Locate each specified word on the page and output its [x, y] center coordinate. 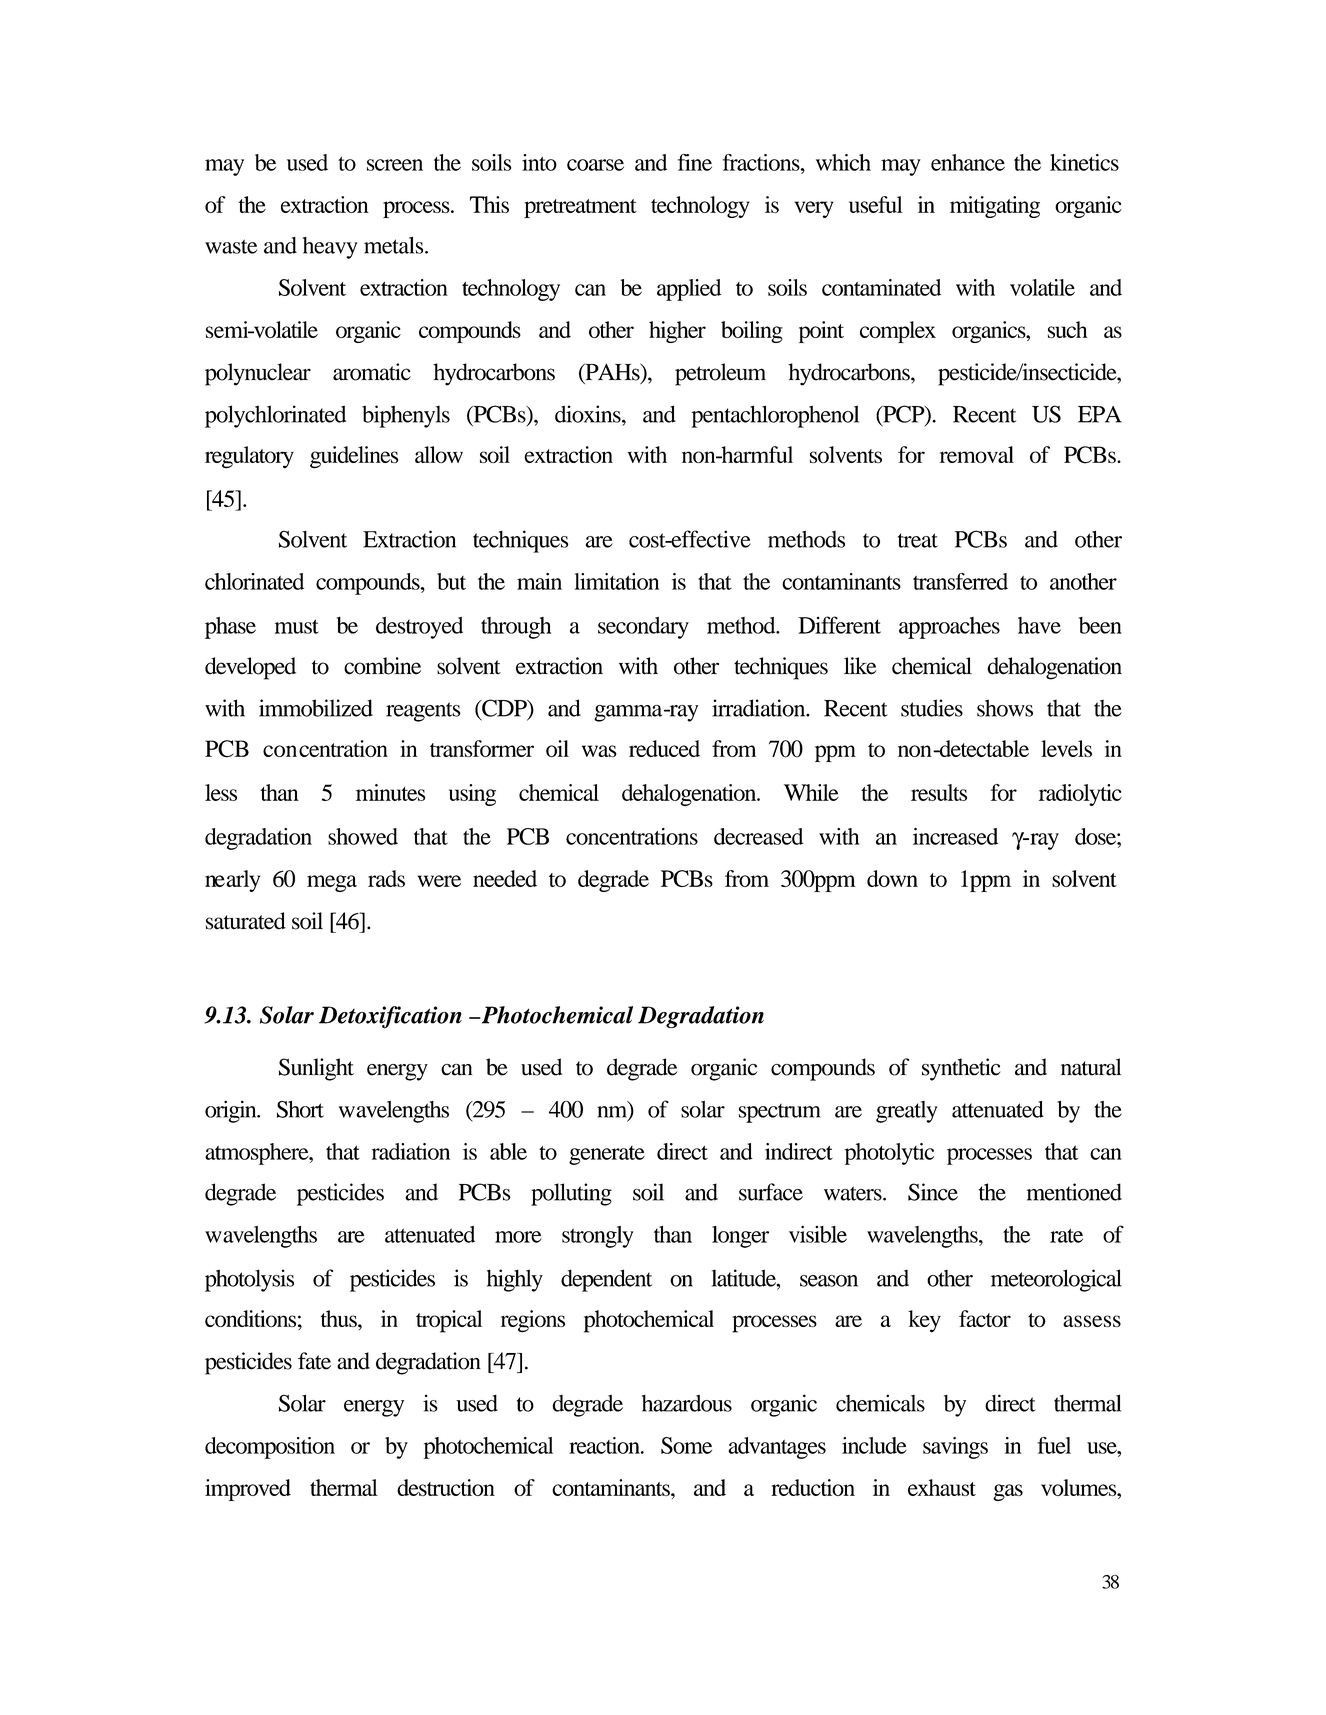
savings [955, 1448]
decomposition [270, 1448]
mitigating [995, 207]
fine [695, 162]
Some [686, 1445]
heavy [330, 248]
